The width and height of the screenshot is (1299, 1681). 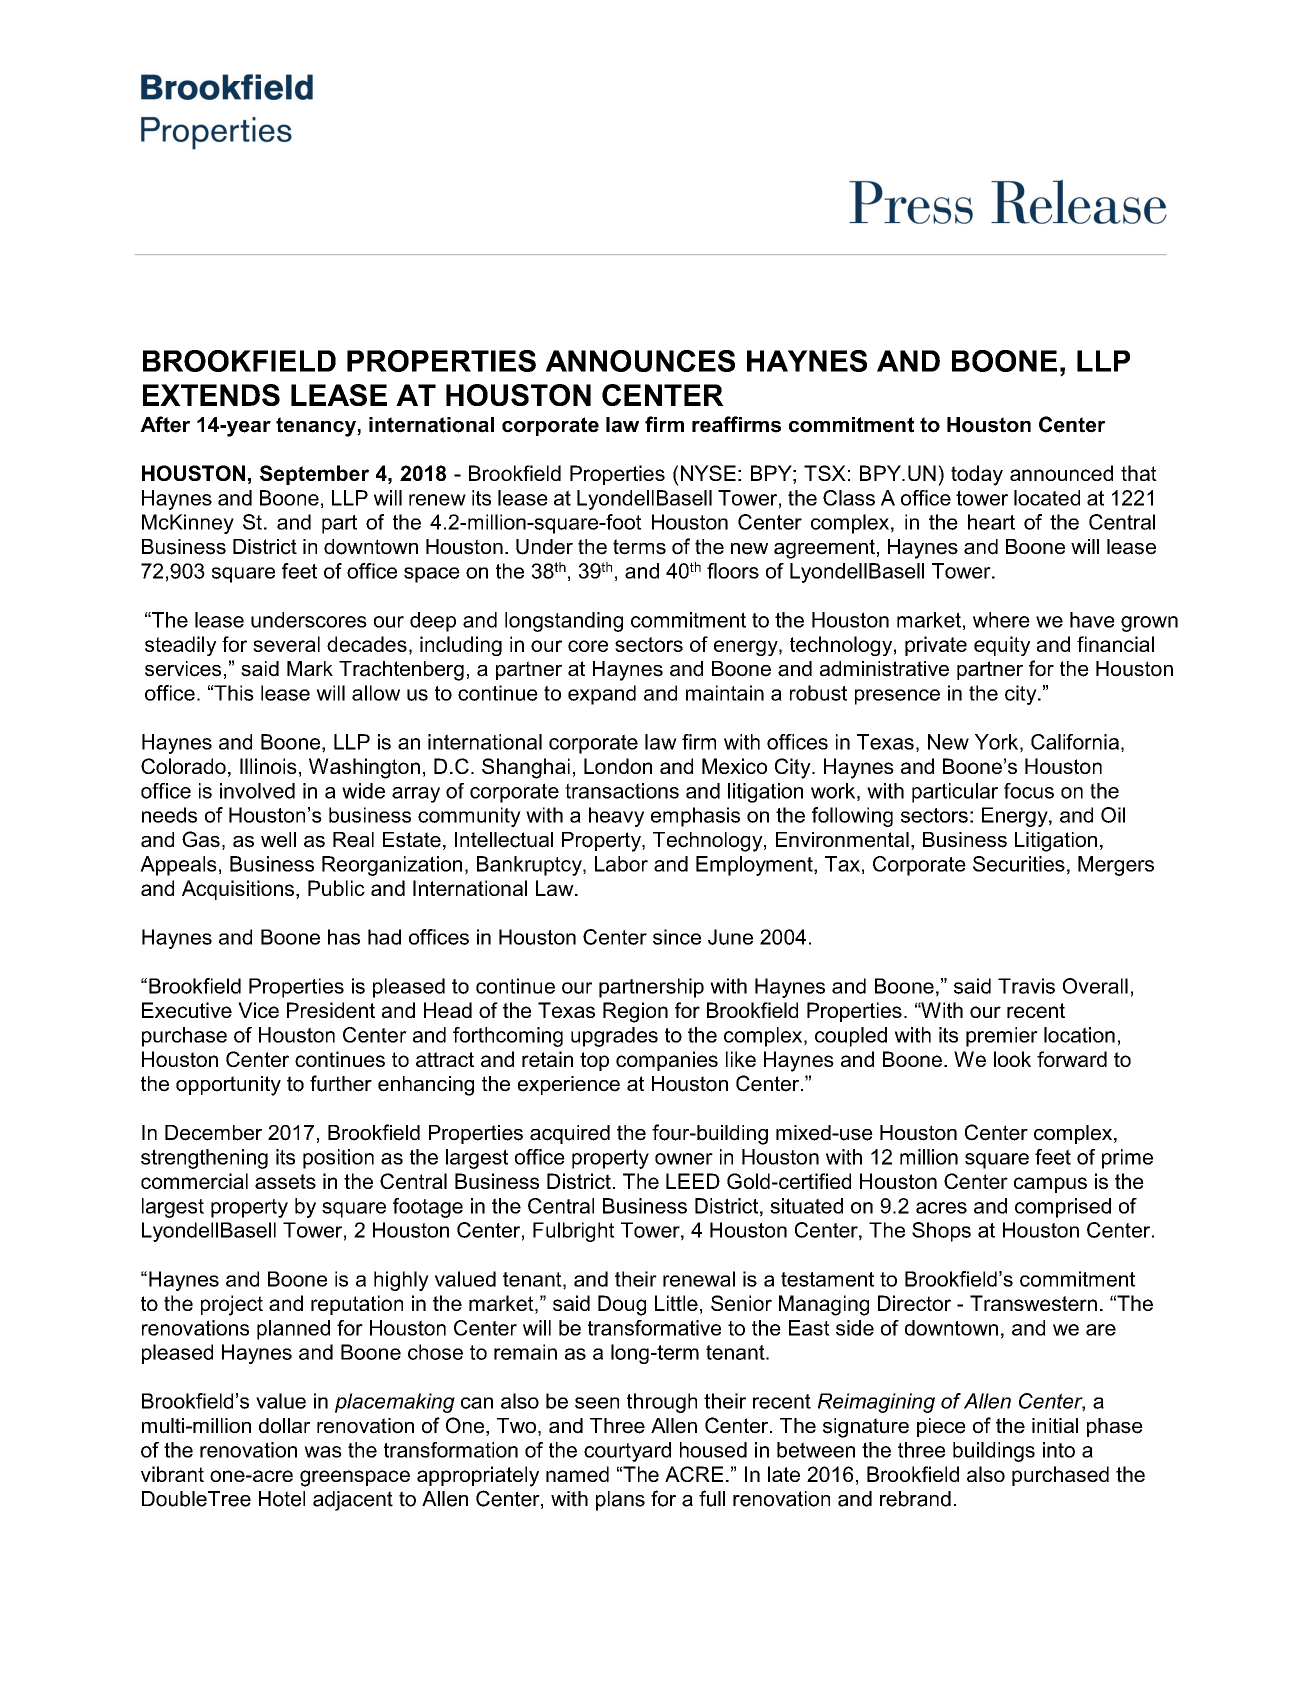 I want to click on Illinois, so click(x=268, y=766).
